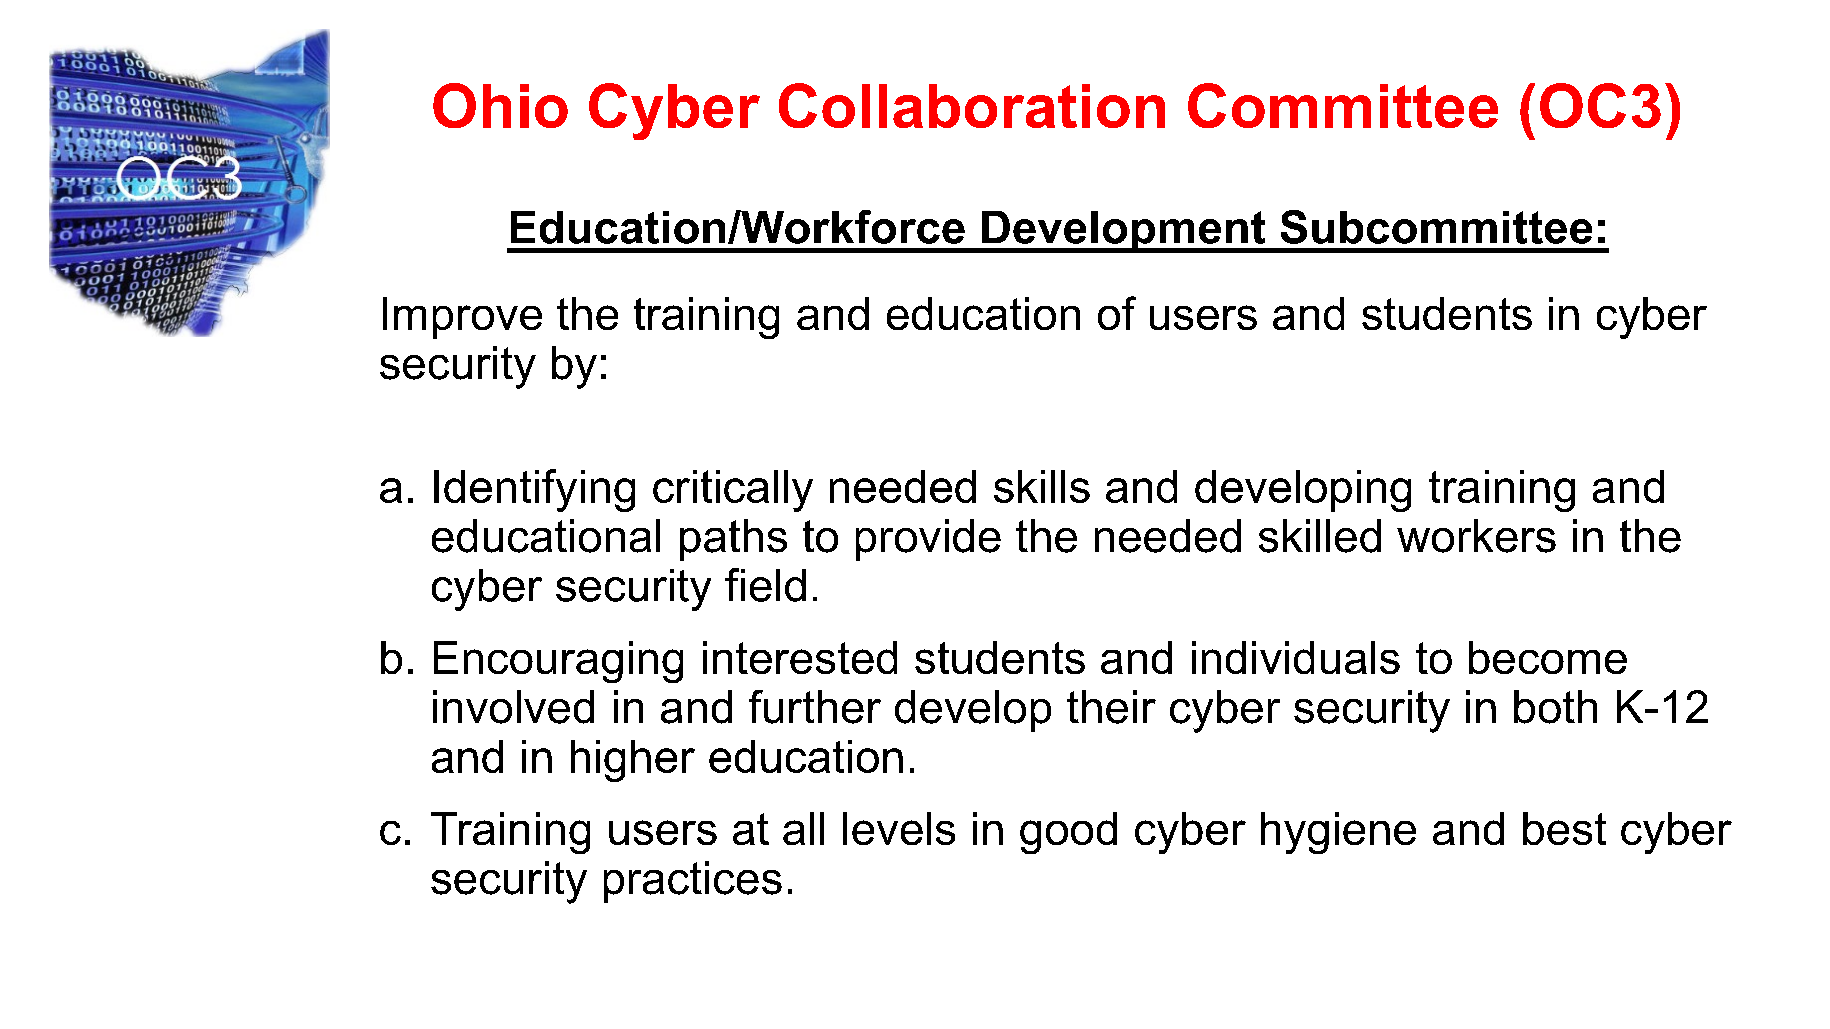  What do you see at coordinates (733, 491) in the image?
I see `critically` at bounding box center [733, 491].
